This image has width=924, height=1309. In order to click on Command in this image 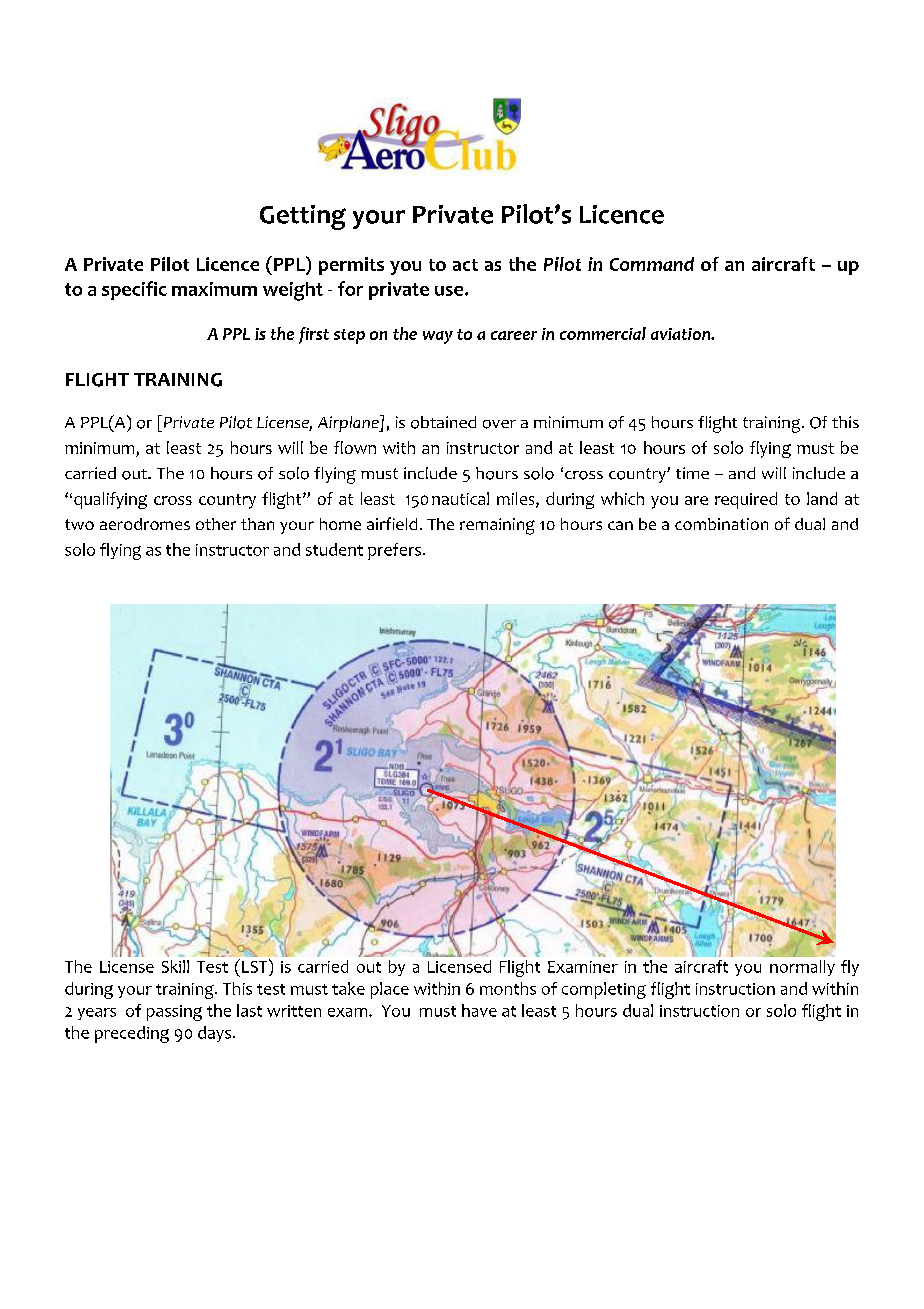, I will do `click(652, 264)`.
